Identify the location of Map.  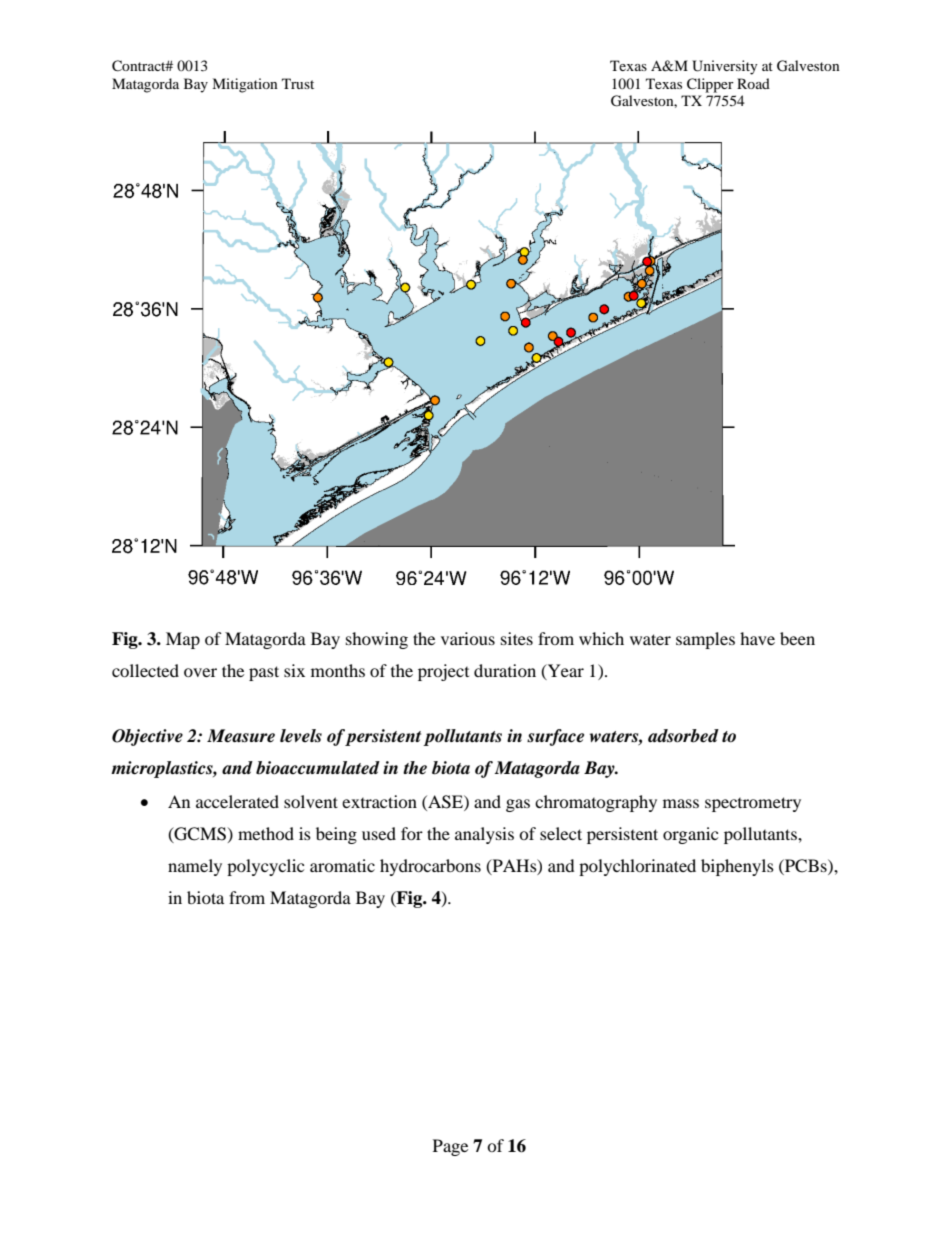
(183, 640).
